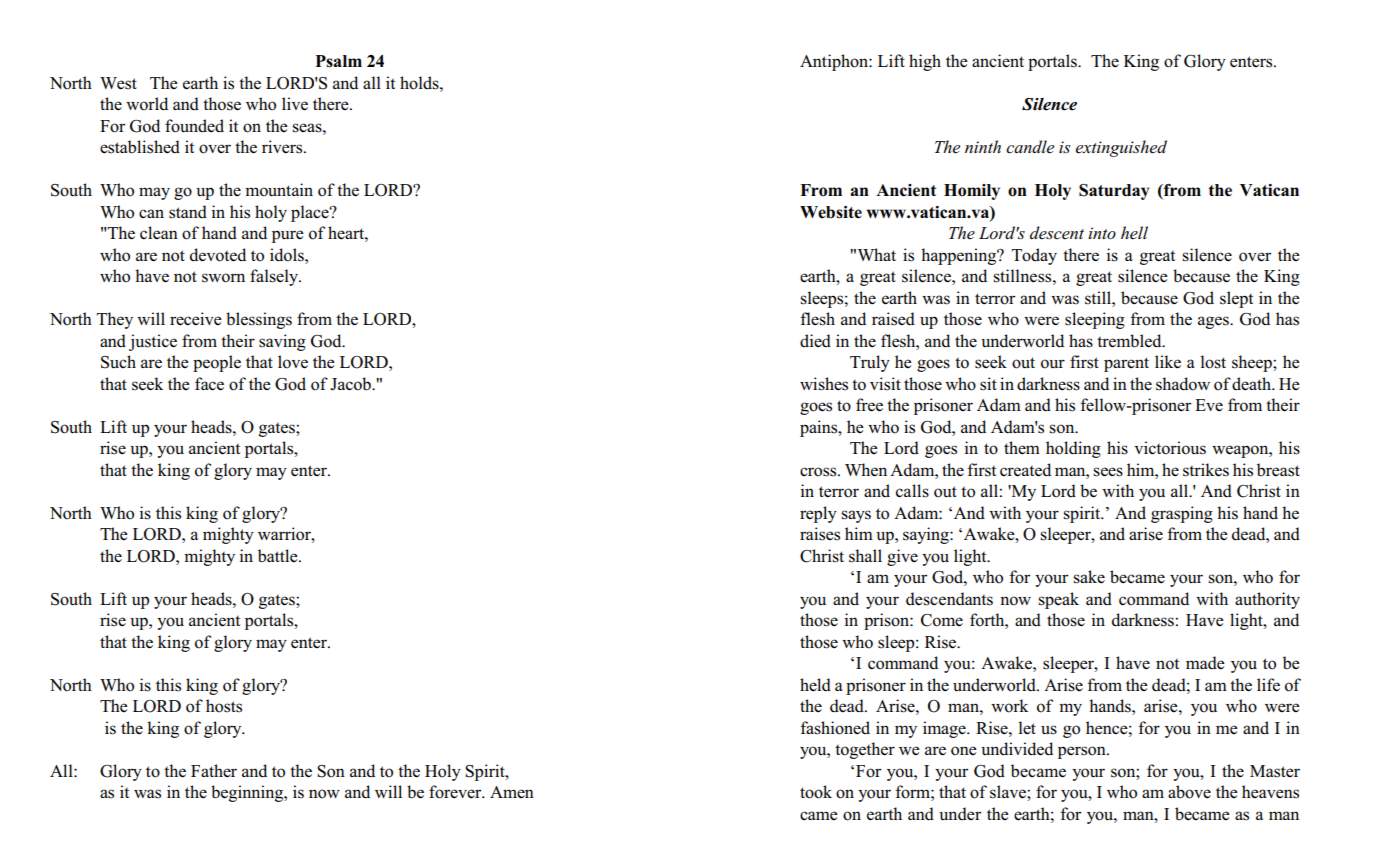 The width and height of the image is (1400, 850). I want to click on person, so click(1083, 752).
